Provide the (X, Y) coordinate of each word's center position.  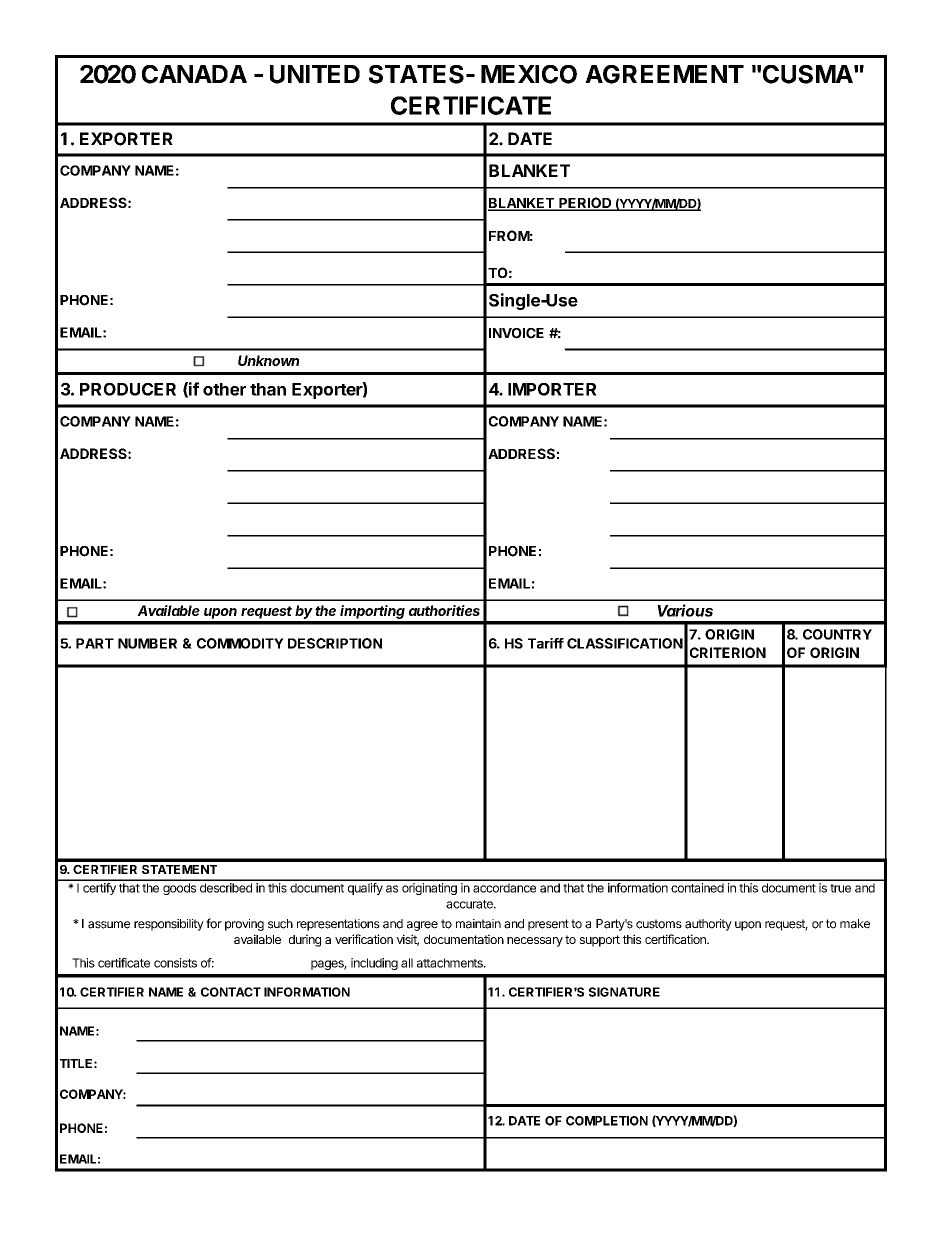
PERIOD (585, 204)
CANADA (194, 74)
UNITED (315, 74)
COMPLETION (607, 1121)
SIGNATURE (624, 992)
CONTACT (231, 992)
